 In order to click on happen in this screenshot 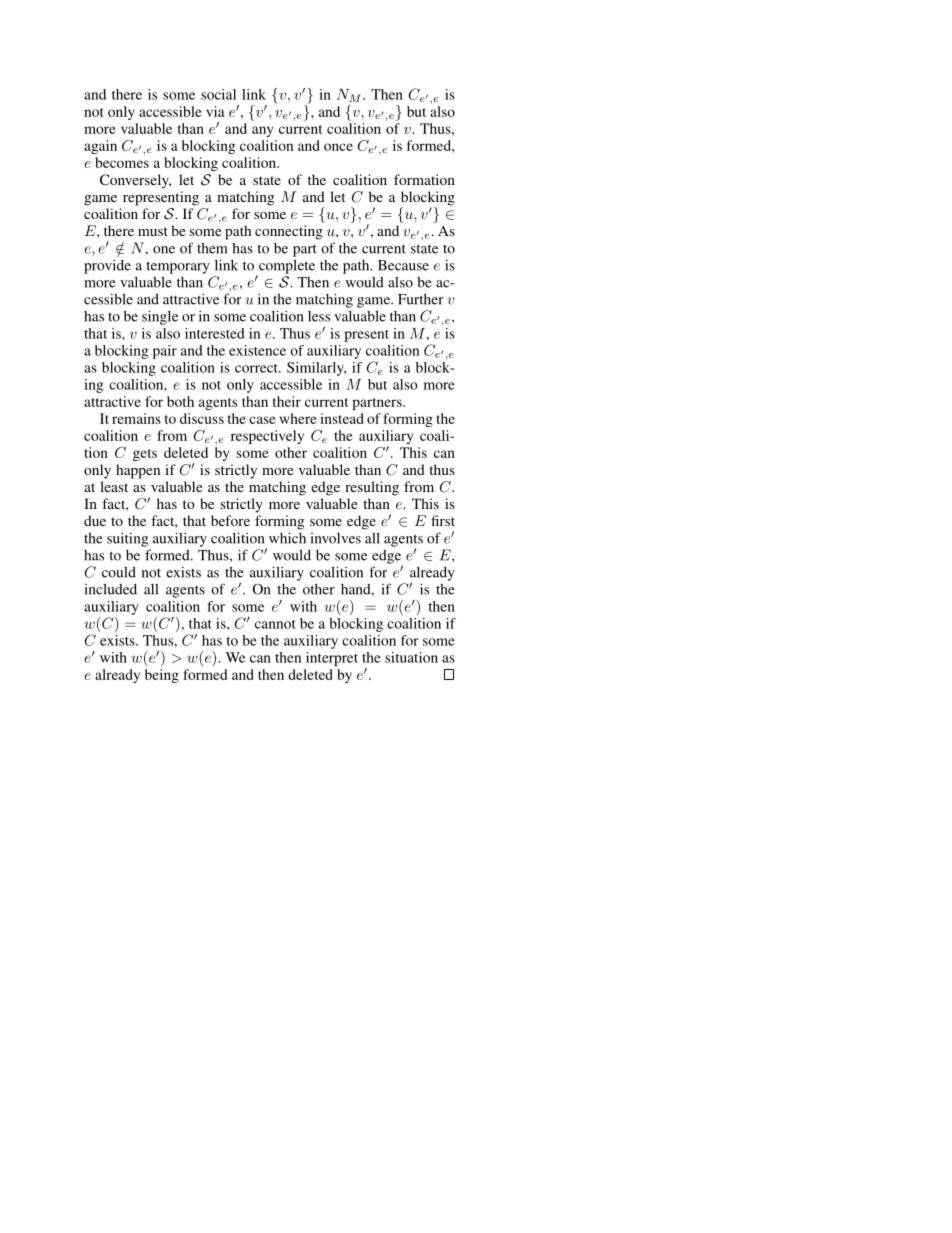, I will do `click(138, 471)`.
